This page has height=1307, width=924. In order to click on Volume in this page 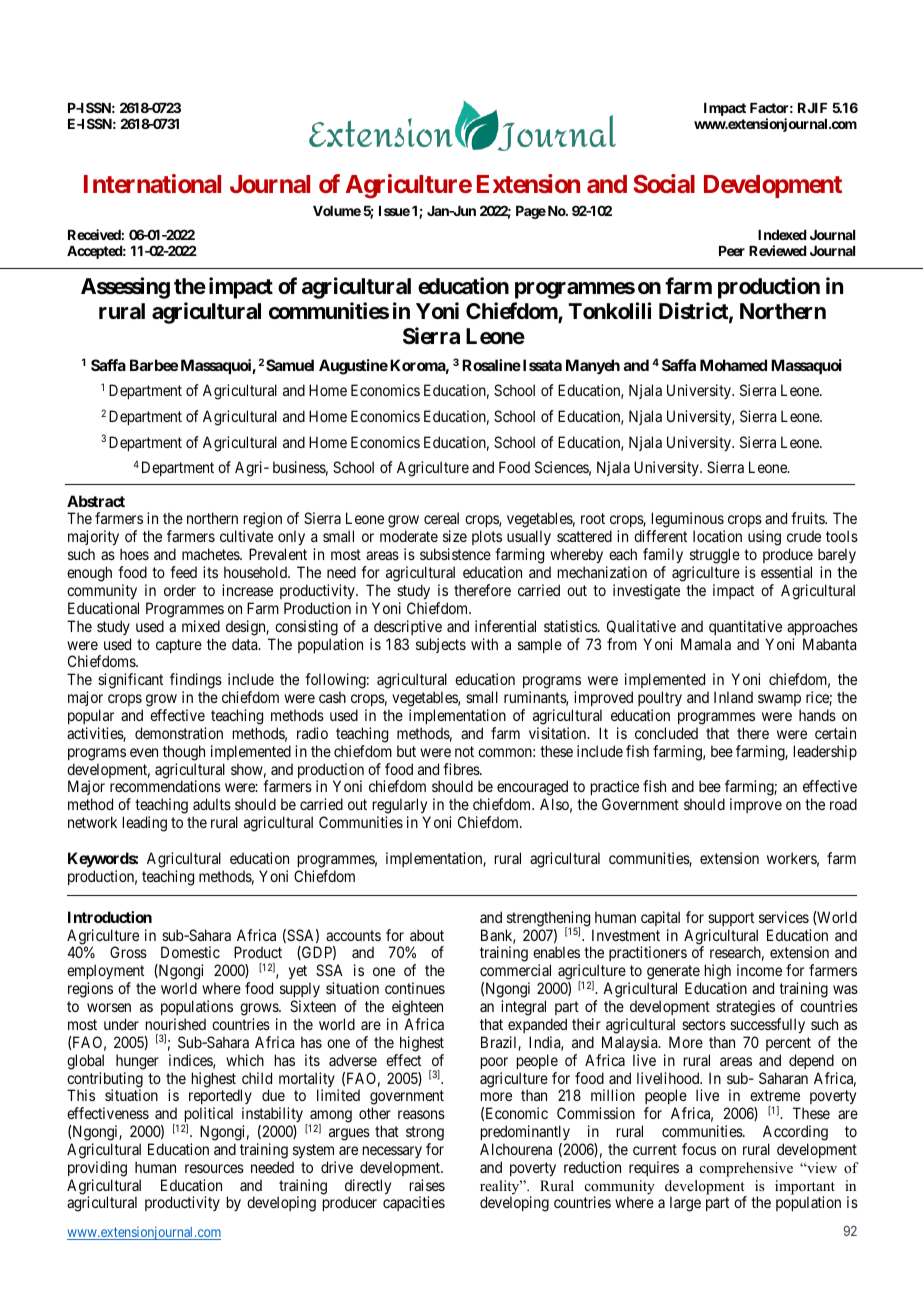, I will do `click(337, 211)`.
